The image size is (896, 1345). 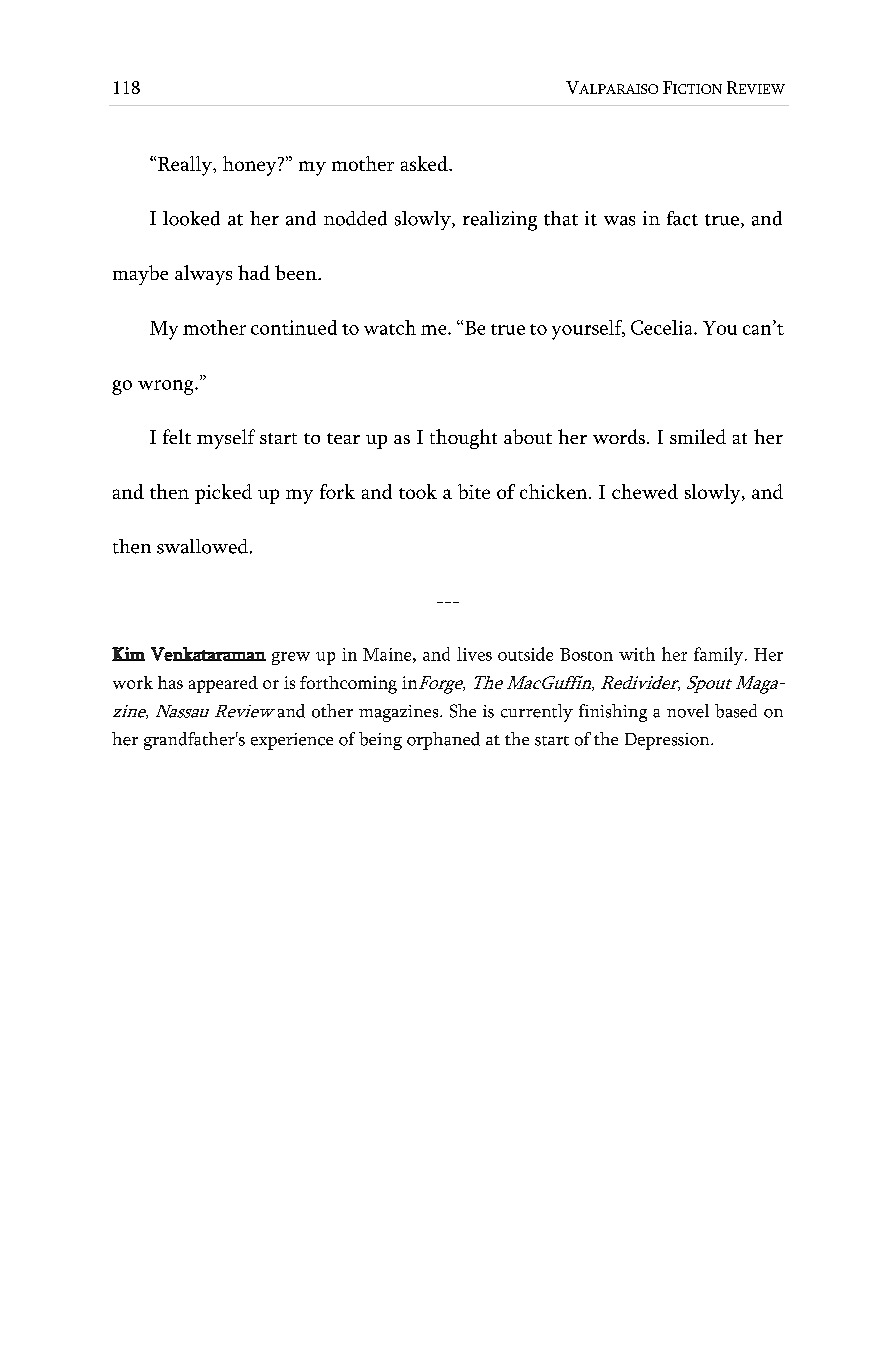 What do you see at coordinates (463, 439) in the screenshot?
I see `thought` at bounding box center [463, 439].
